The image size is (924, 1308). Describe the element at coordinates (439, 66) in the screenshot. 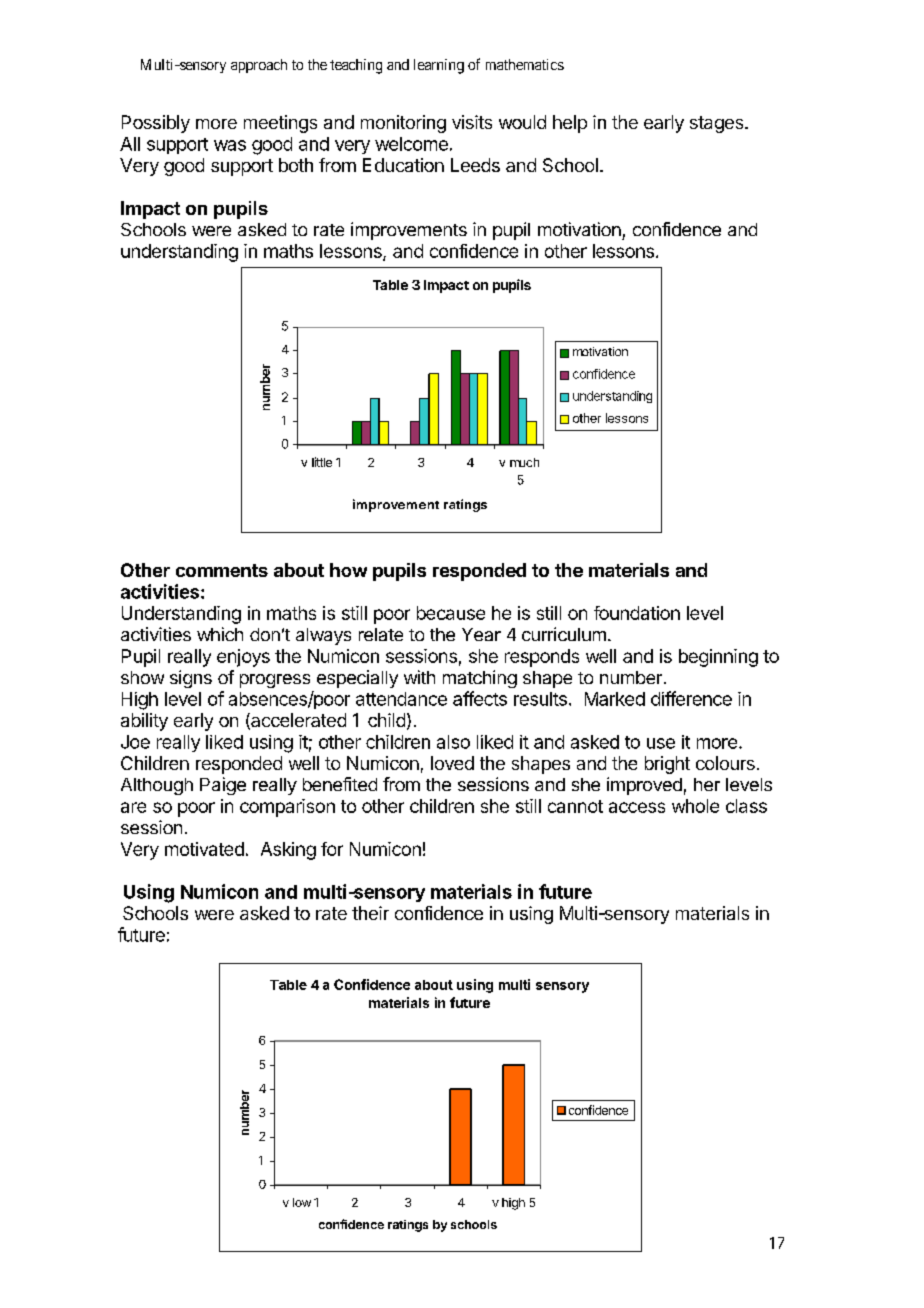

I see `learning` at that location.
